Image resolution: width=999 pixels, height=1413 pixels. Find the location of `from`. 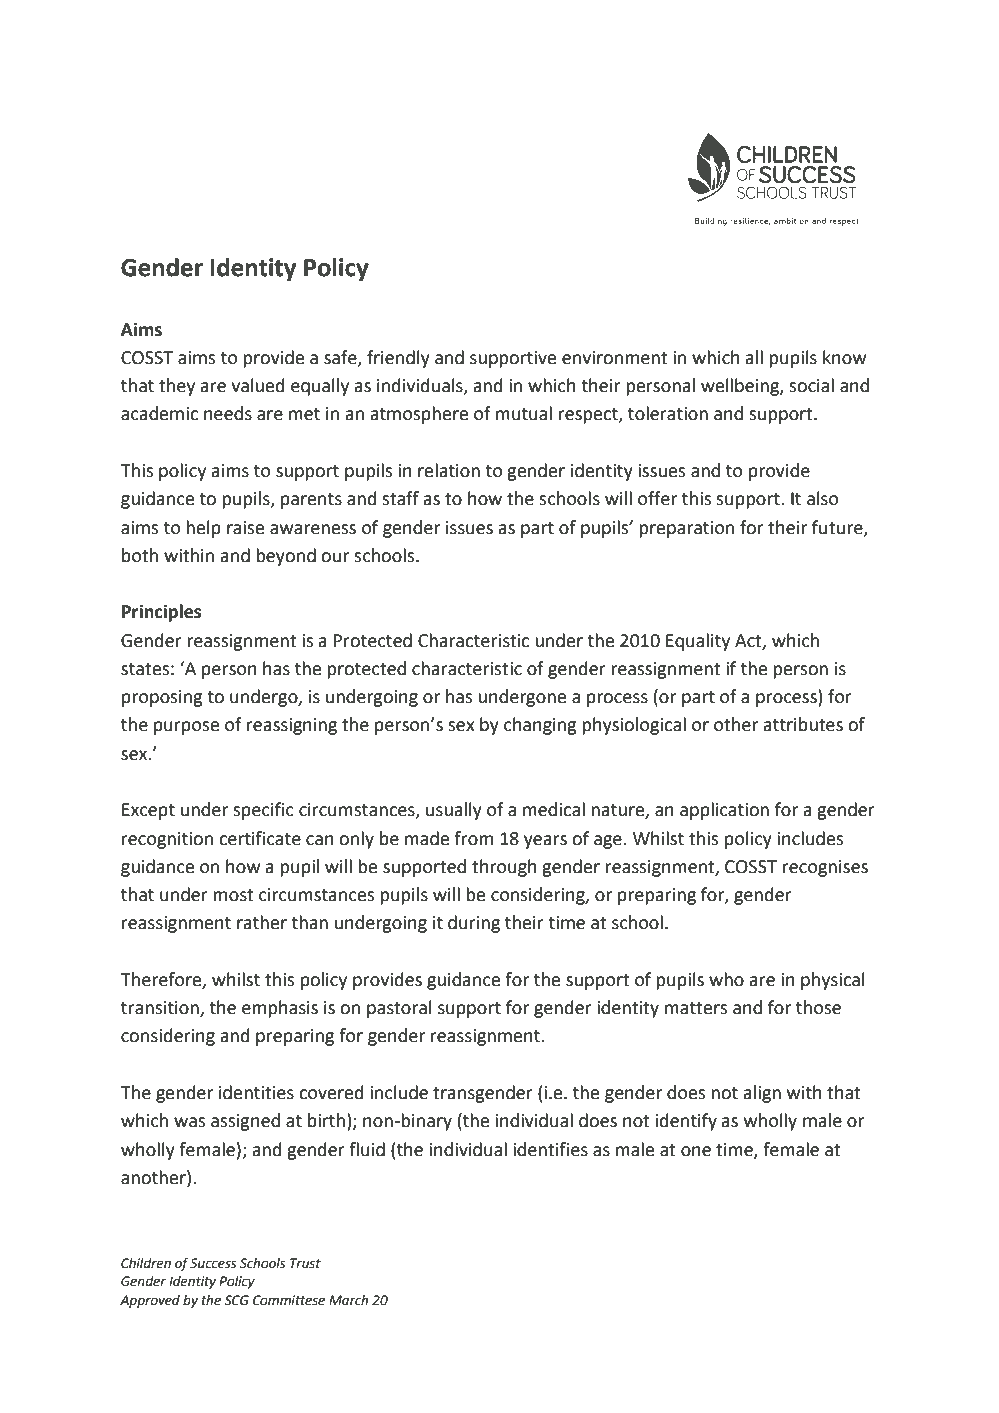

from is located at coordinates (473, 838).
